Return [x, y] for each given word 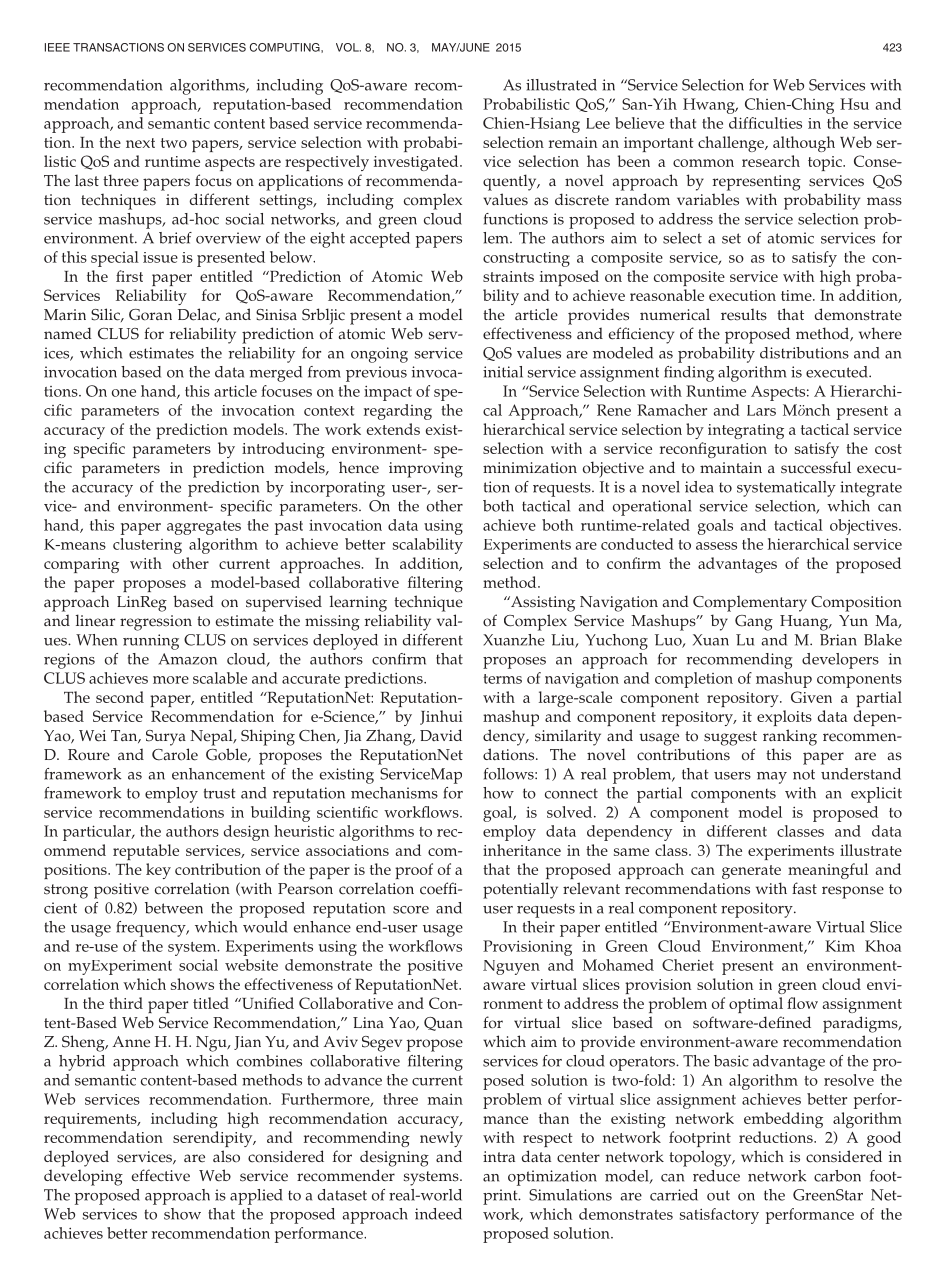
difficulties [765, 123]
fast [804, 888]
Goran [150, 315]
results [744, 314]
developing [83, 1177]
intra [499, 1157]
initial [503, 372]
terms [502, 679]
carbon [837, 1176]
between [174, 908]
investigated [417, 163]
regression [156, 623]
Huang [805, 623]
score [411, 910]
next [140, 143]
